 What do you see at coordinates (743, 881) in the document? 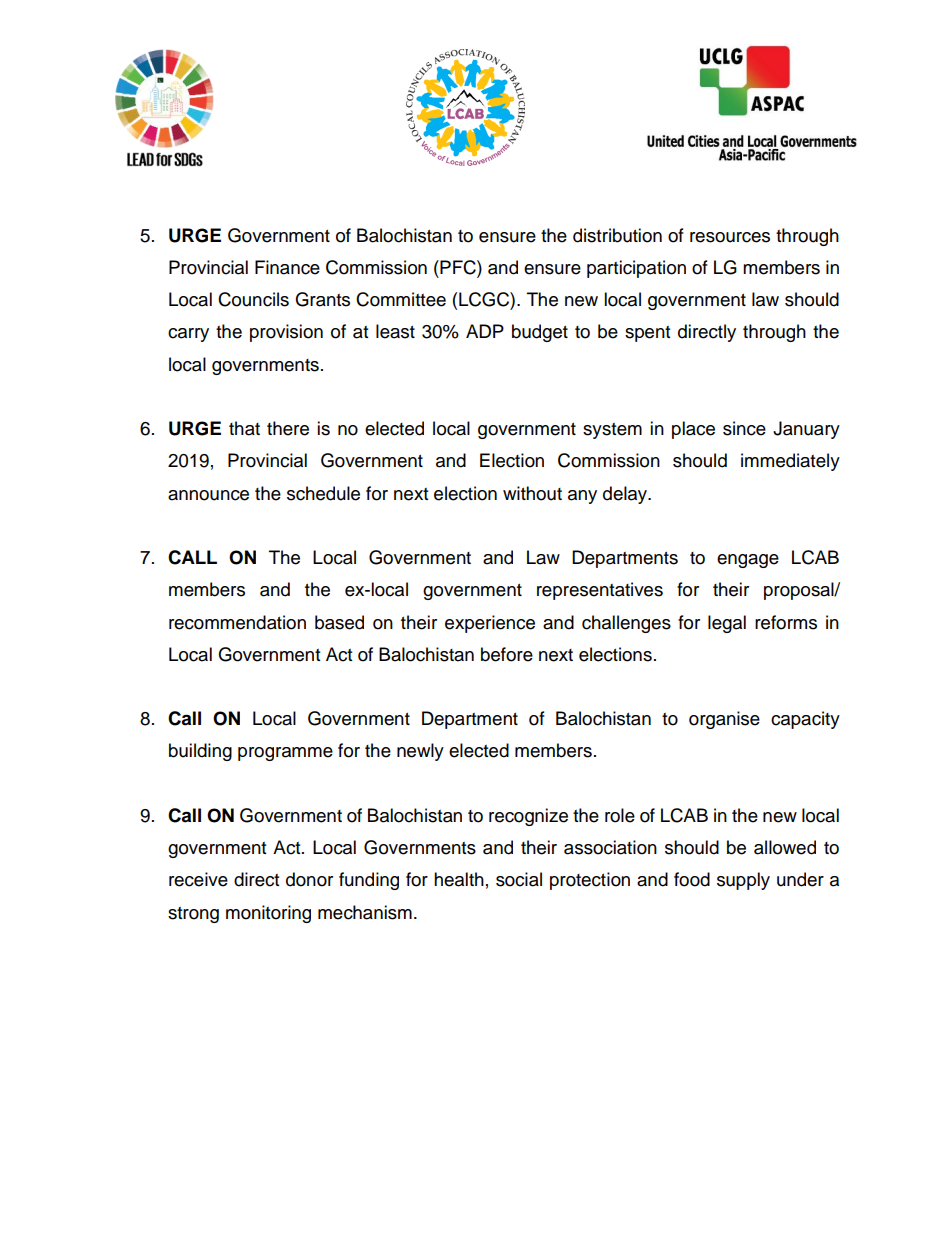
I see `supply` at bounding box center [743, 881].
